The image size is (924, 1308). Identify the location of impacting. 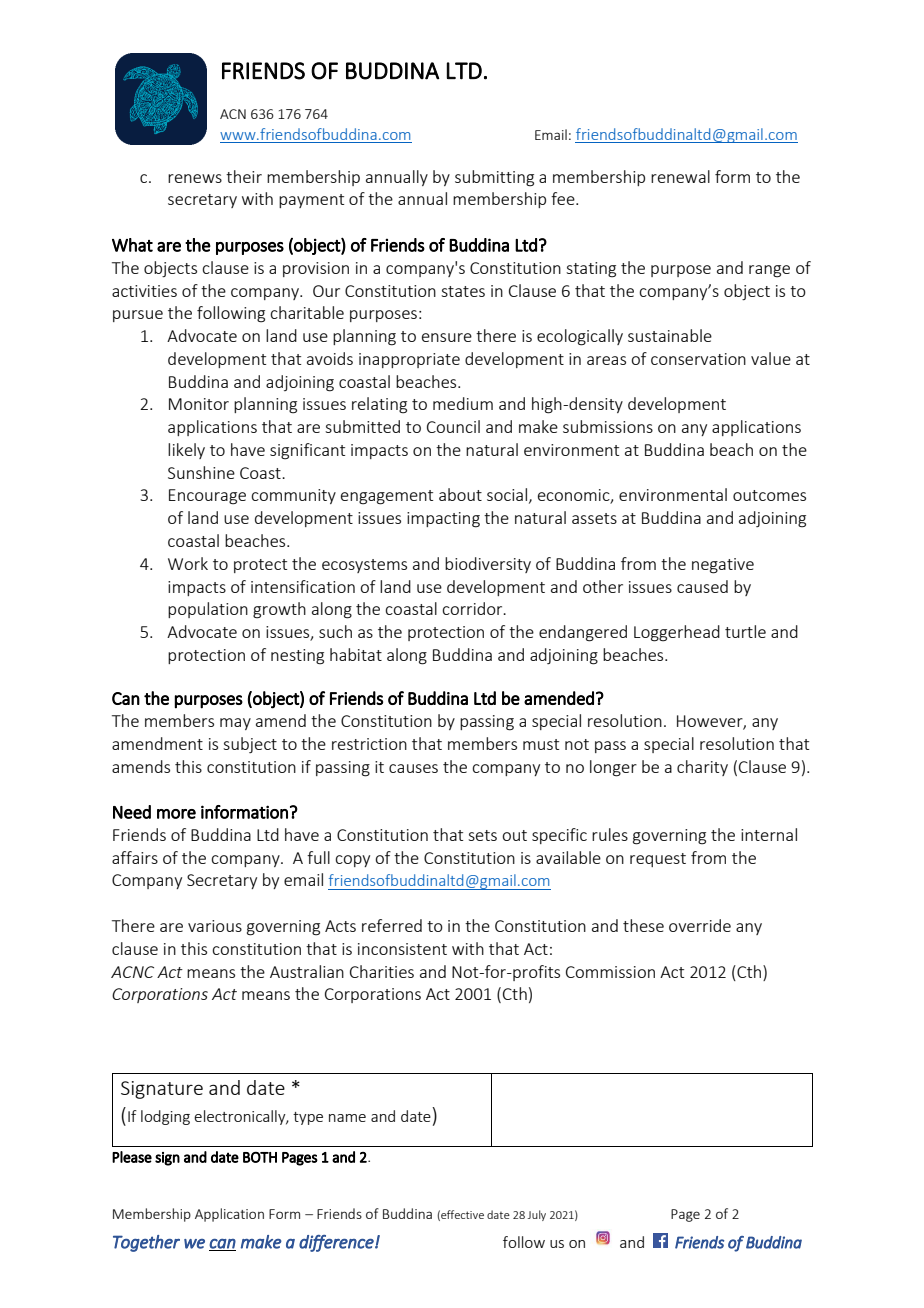
(443, 520).
